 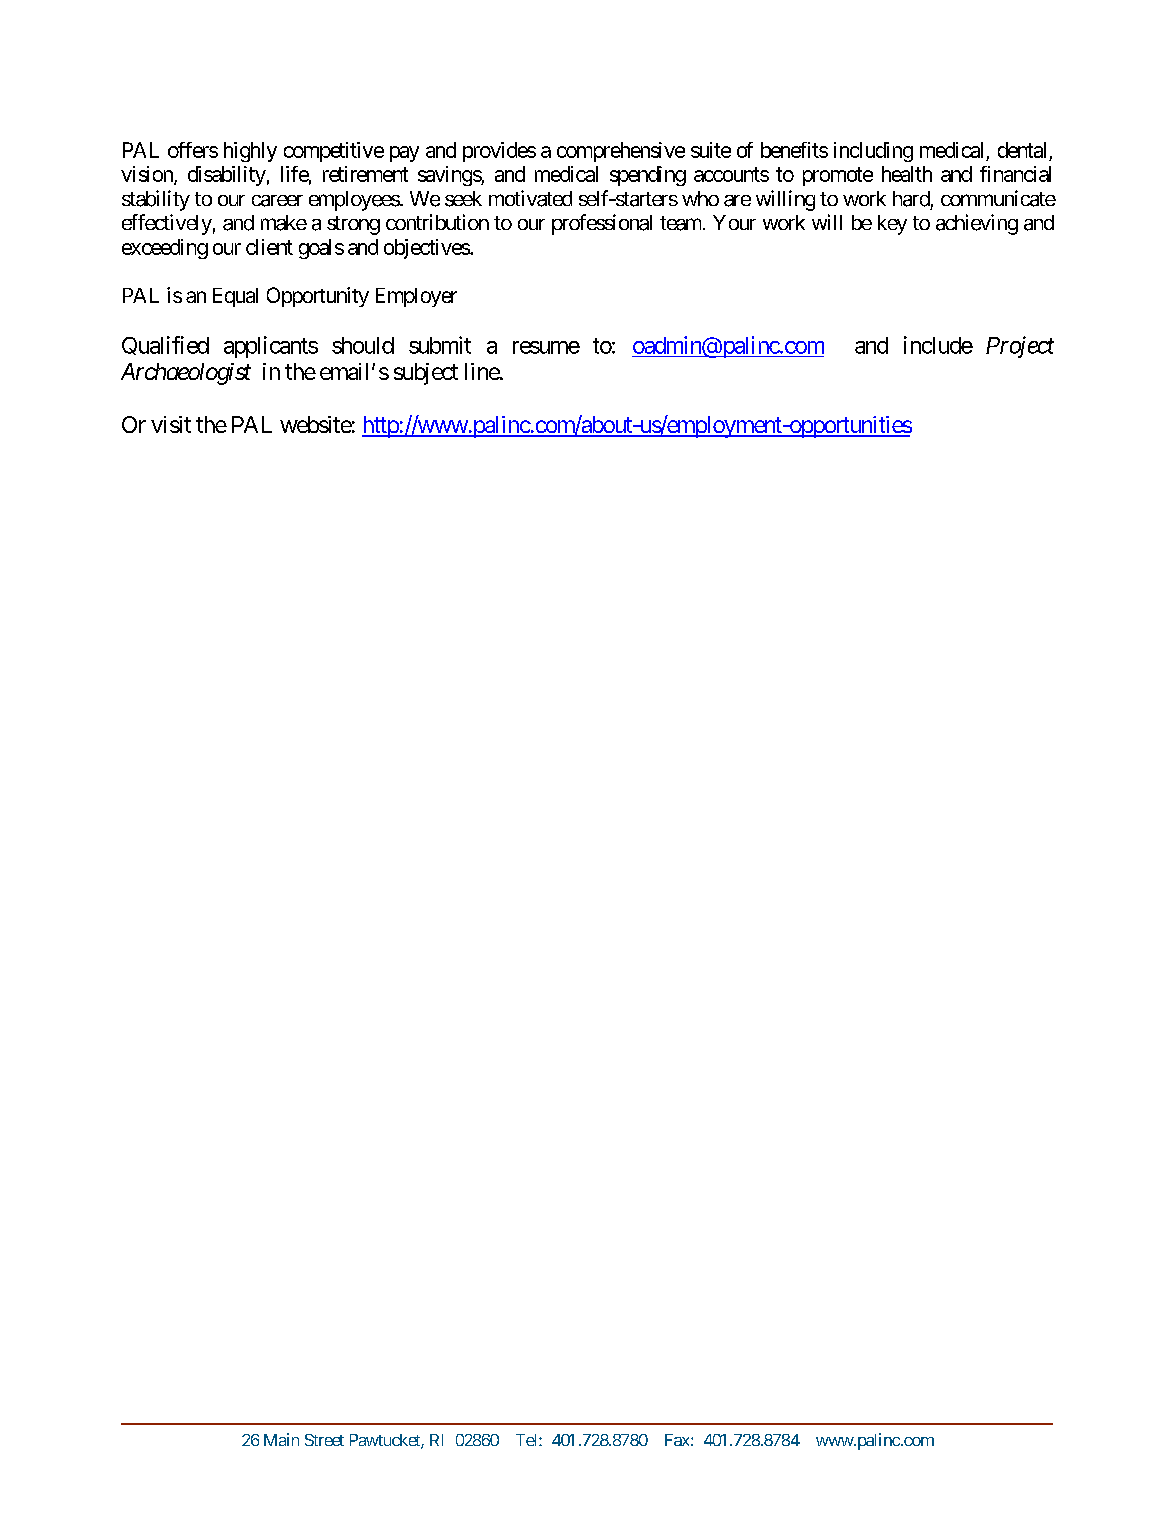 What do you see at coordinates (440, 345) in the screenshot?
I see `submit` at bounding box center [440, 345].
